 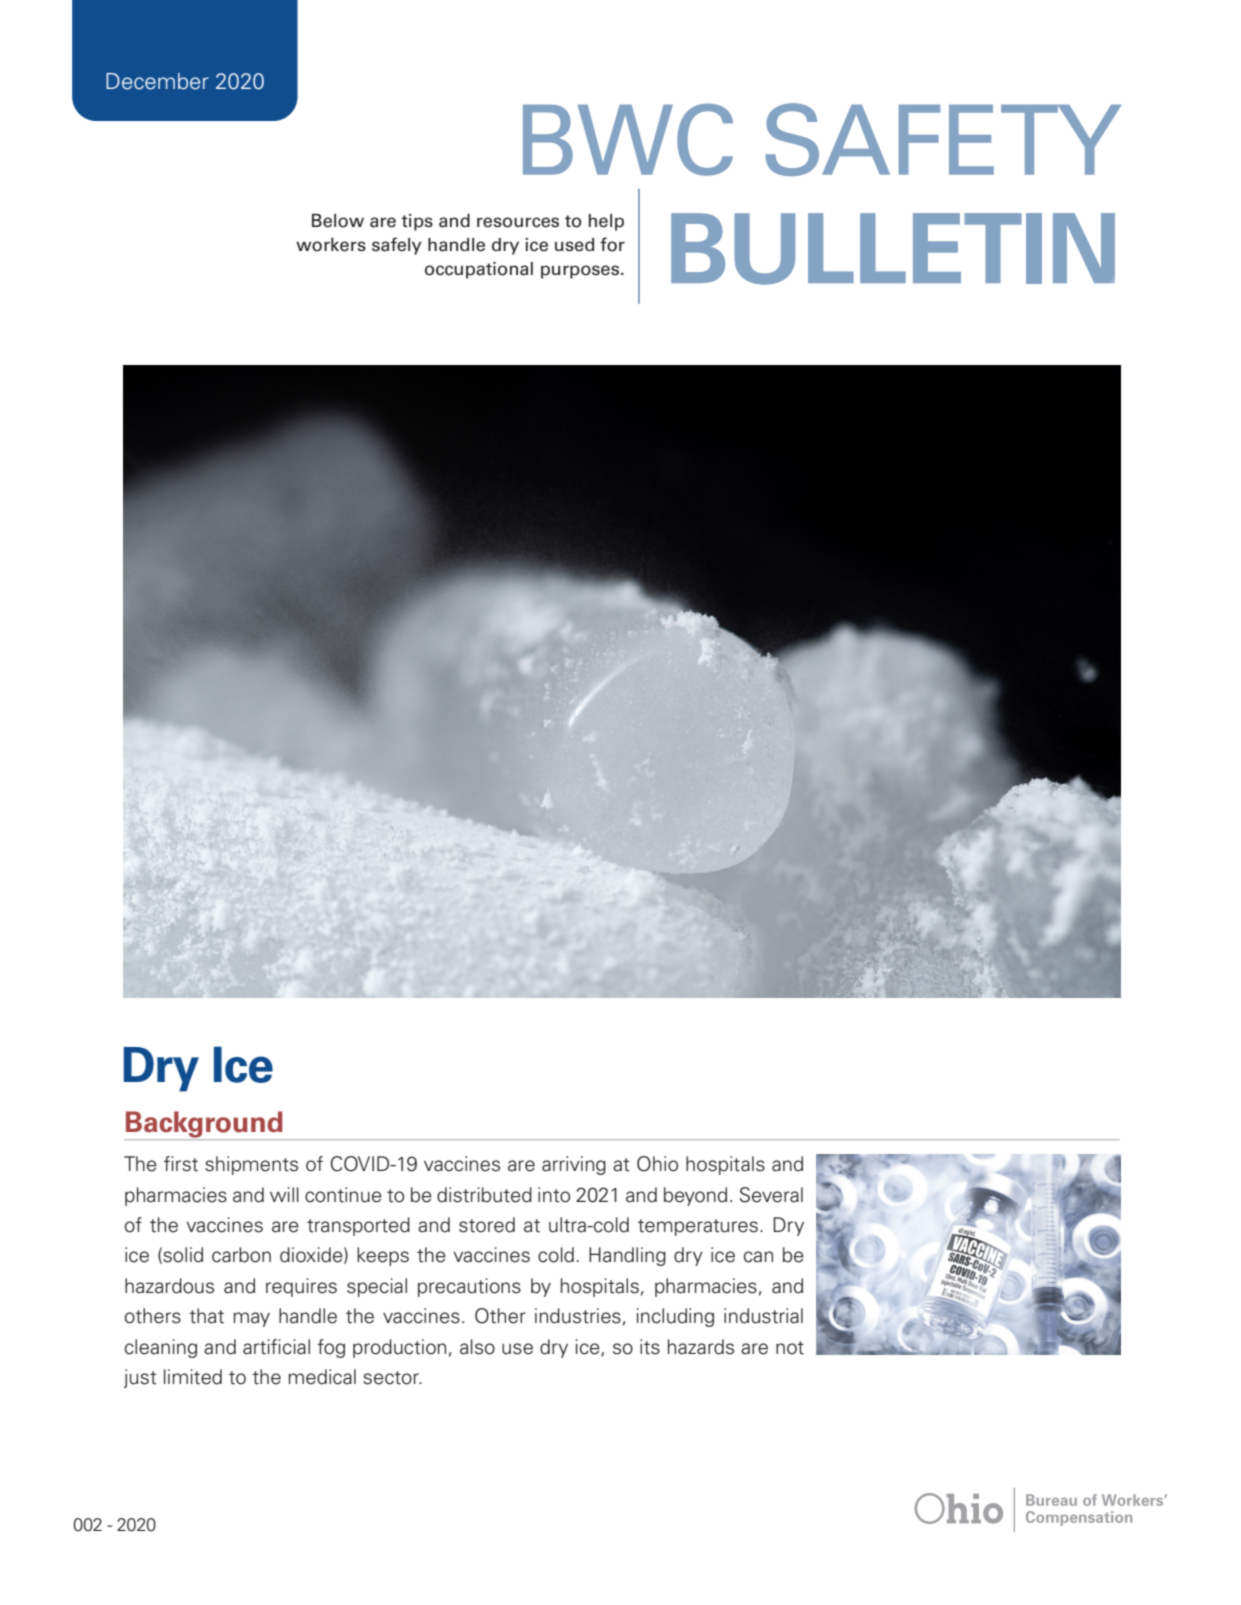 What do you see at coordinates (331, 244) in the screenshot?
I see `workers` at bounding box center [331, 244].
